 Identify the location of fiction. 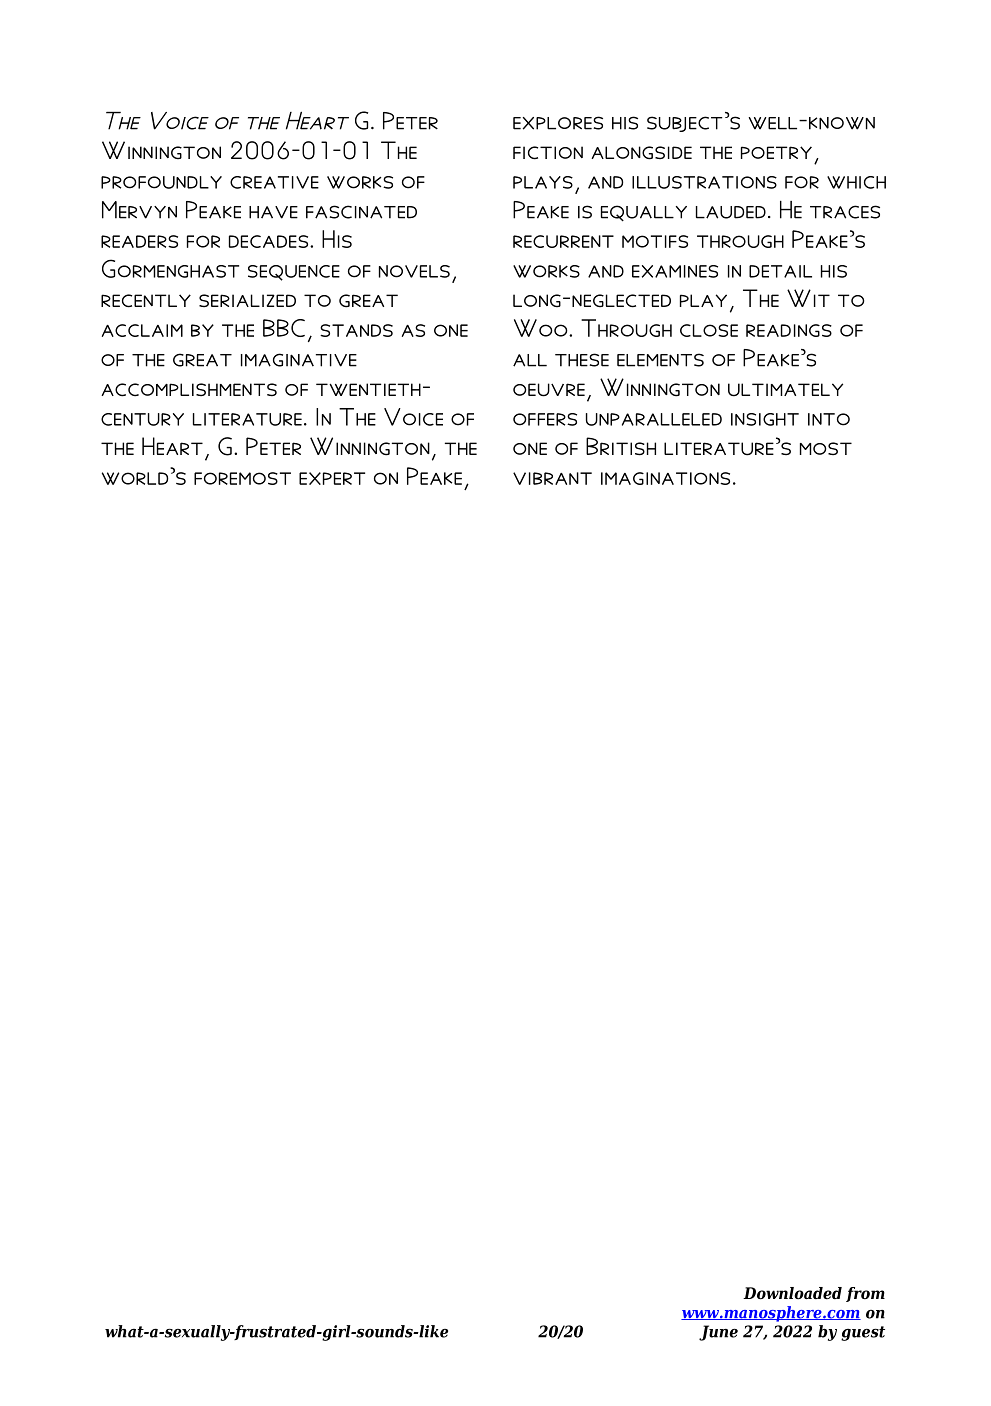
(548, 153).
